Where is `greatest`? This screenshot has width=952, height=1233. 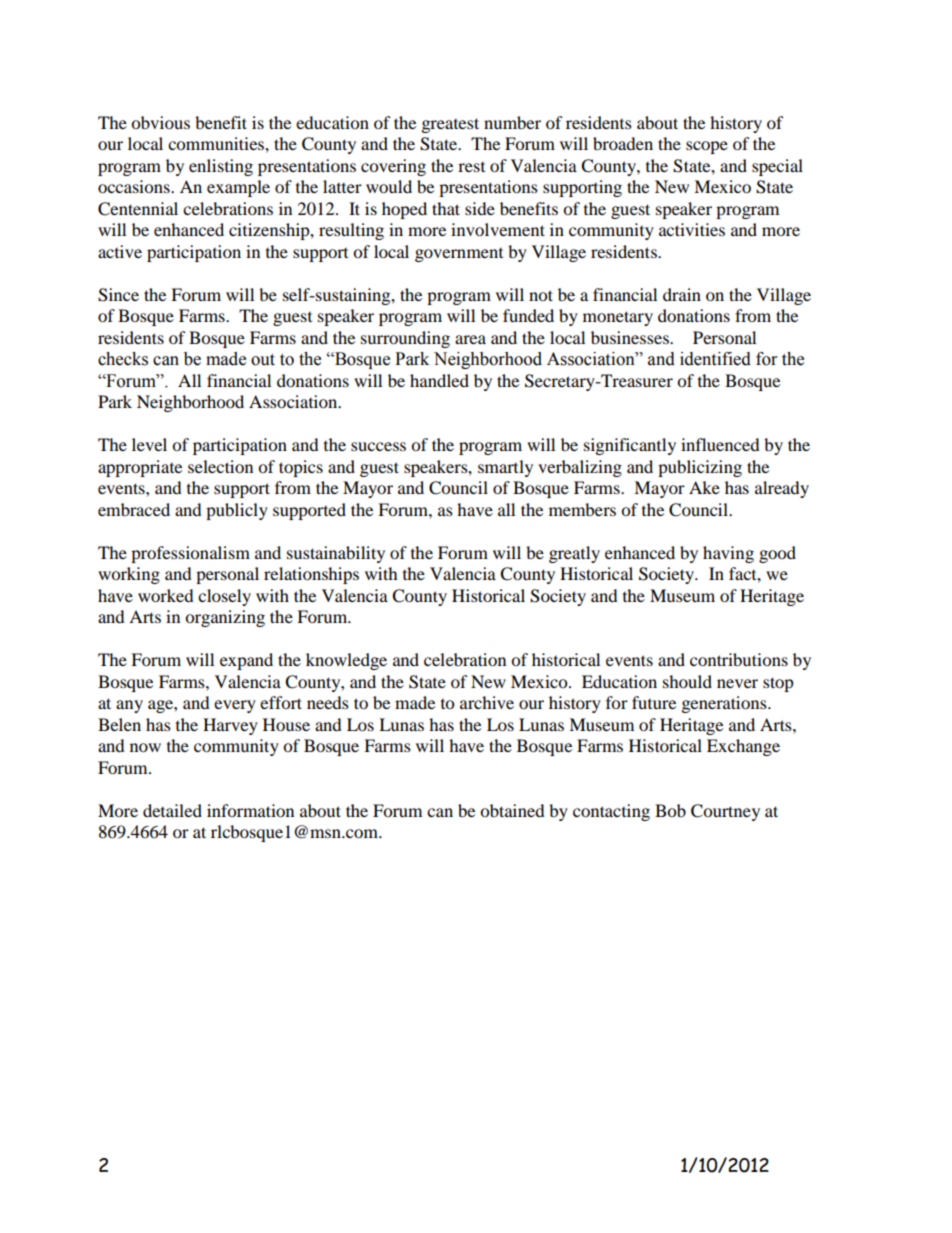 greatest is located at coordinates (450, 125).
